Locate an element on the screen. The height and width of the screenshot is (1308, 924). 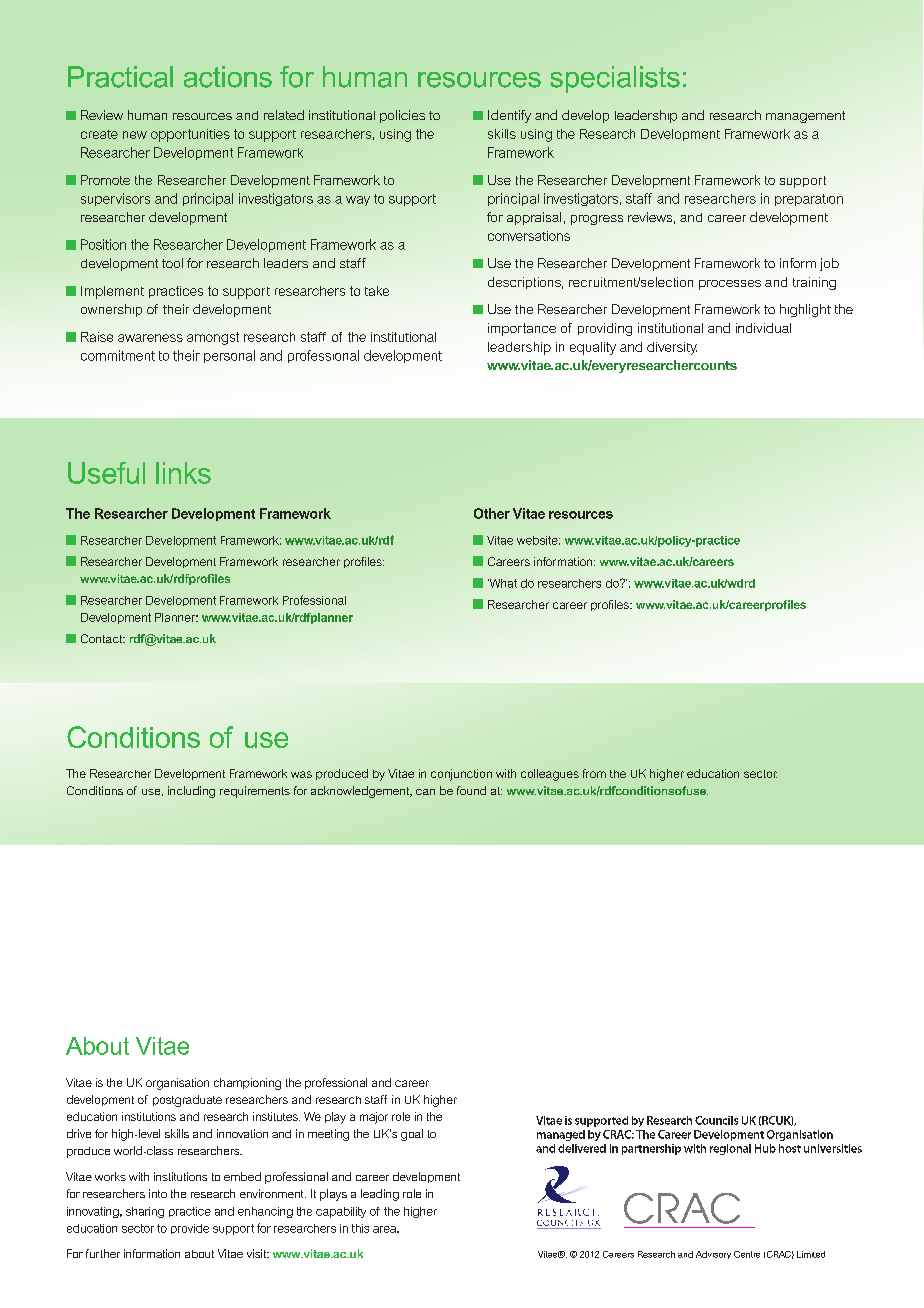
from is located at coordinates (594, 773).
